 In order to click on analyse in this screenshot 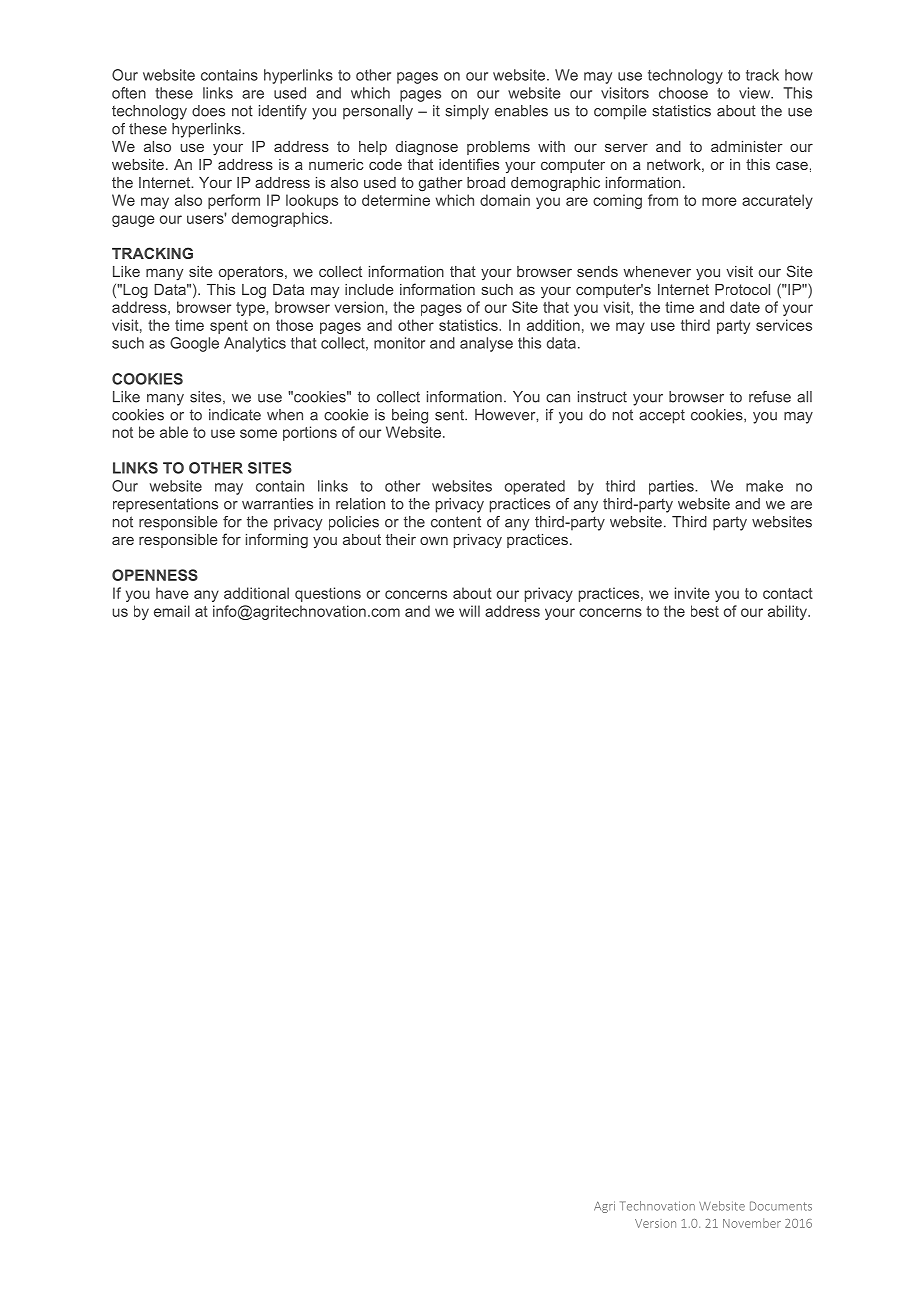, I will do `click(486, 344)`.
